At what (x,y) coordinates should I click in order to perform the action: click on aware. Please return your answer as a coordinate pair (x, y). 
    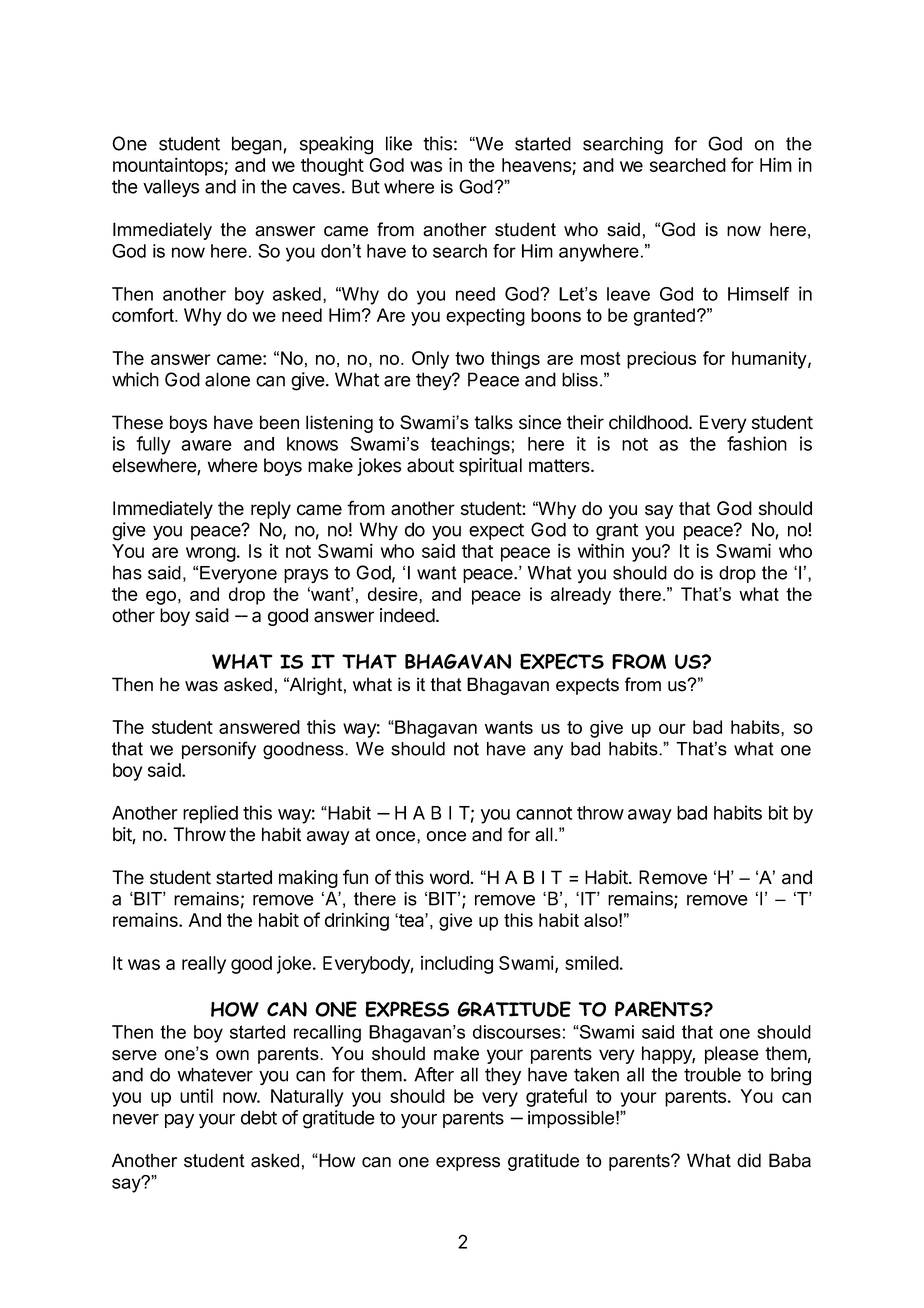
    Looking at the image, I should click on (206, 445).
